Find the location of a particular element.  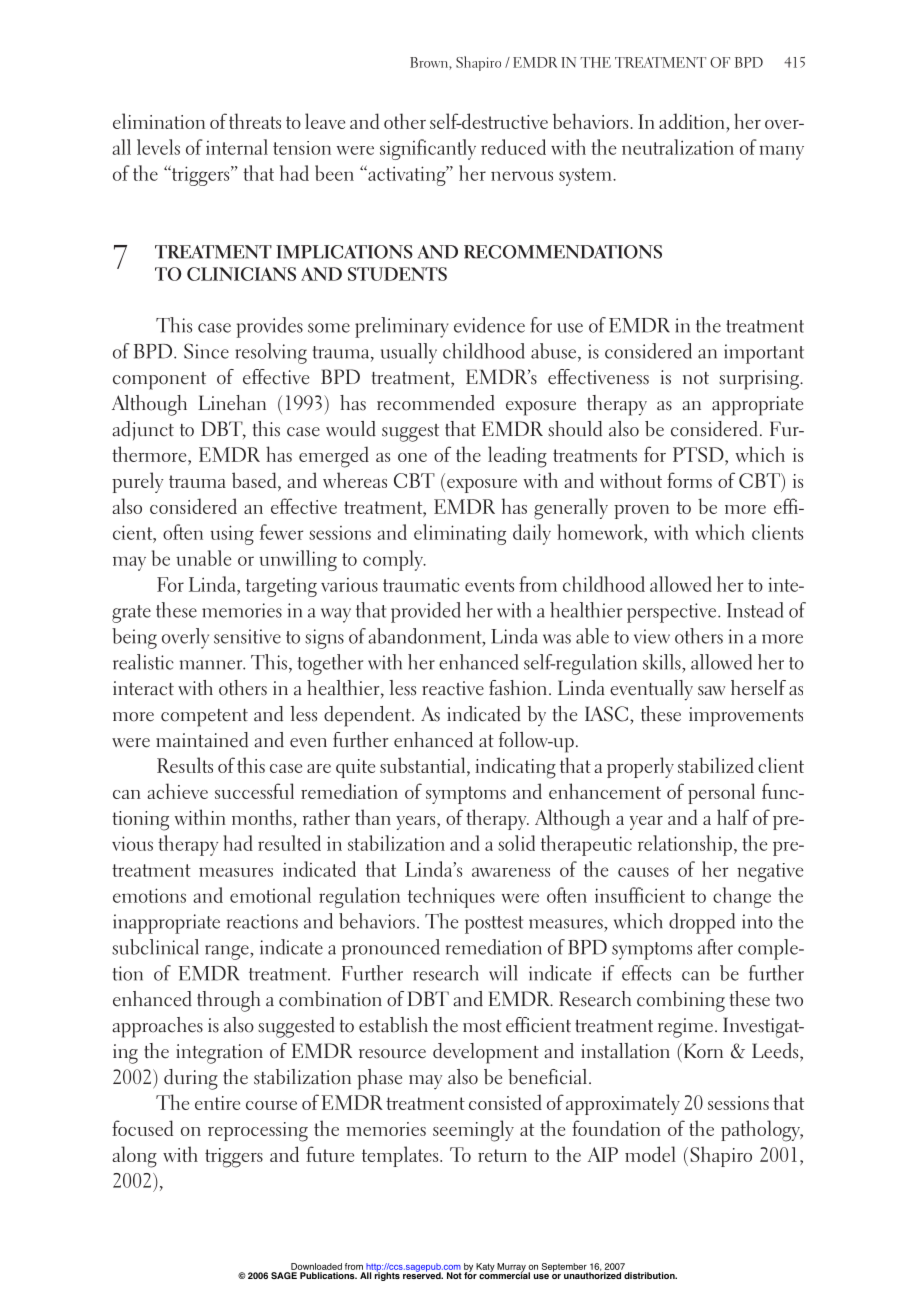

significantly is located at coordinates (428, 149).
